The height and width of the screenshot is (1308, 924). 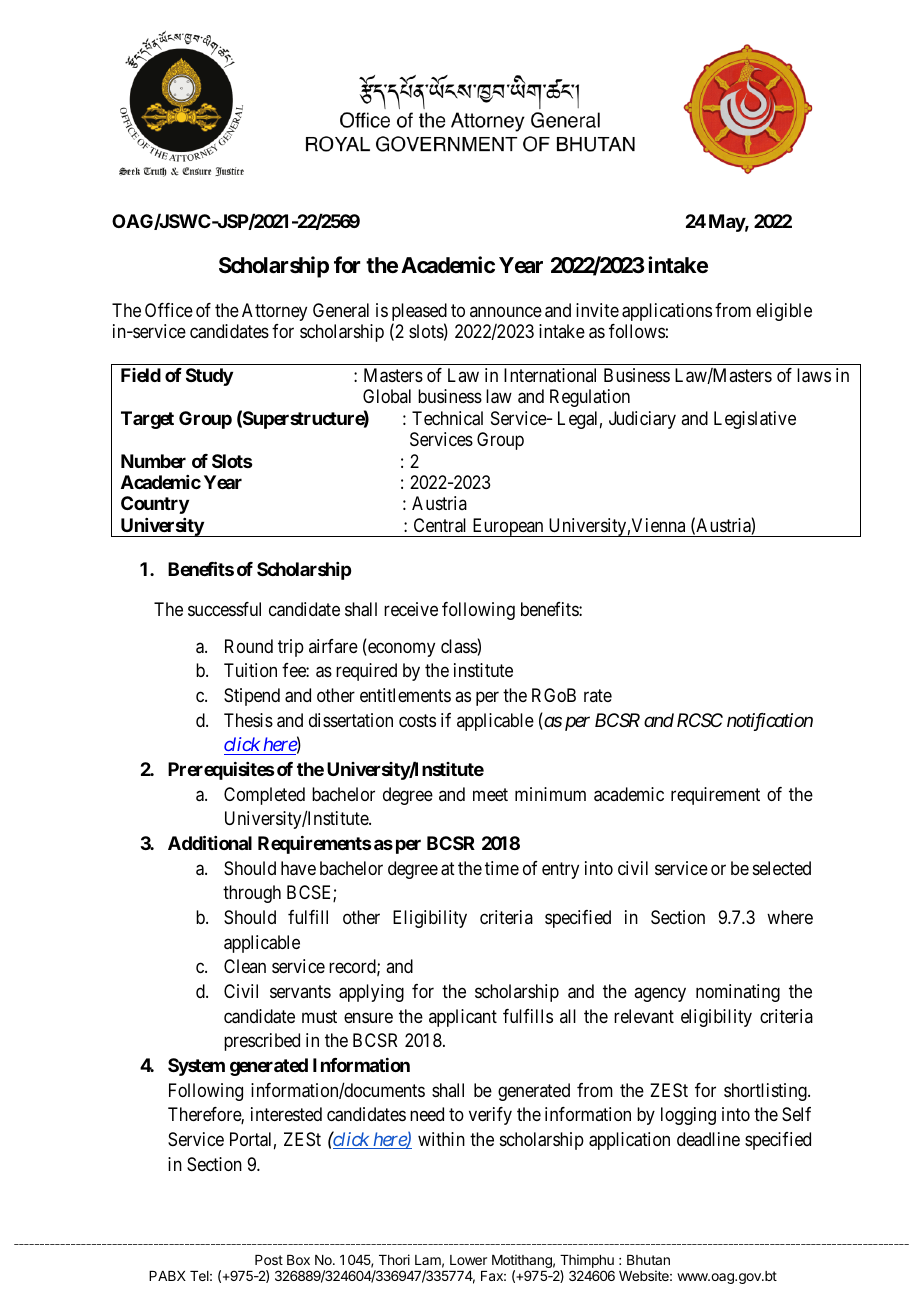 I want to click on announce, so click(x=506, y=311).
